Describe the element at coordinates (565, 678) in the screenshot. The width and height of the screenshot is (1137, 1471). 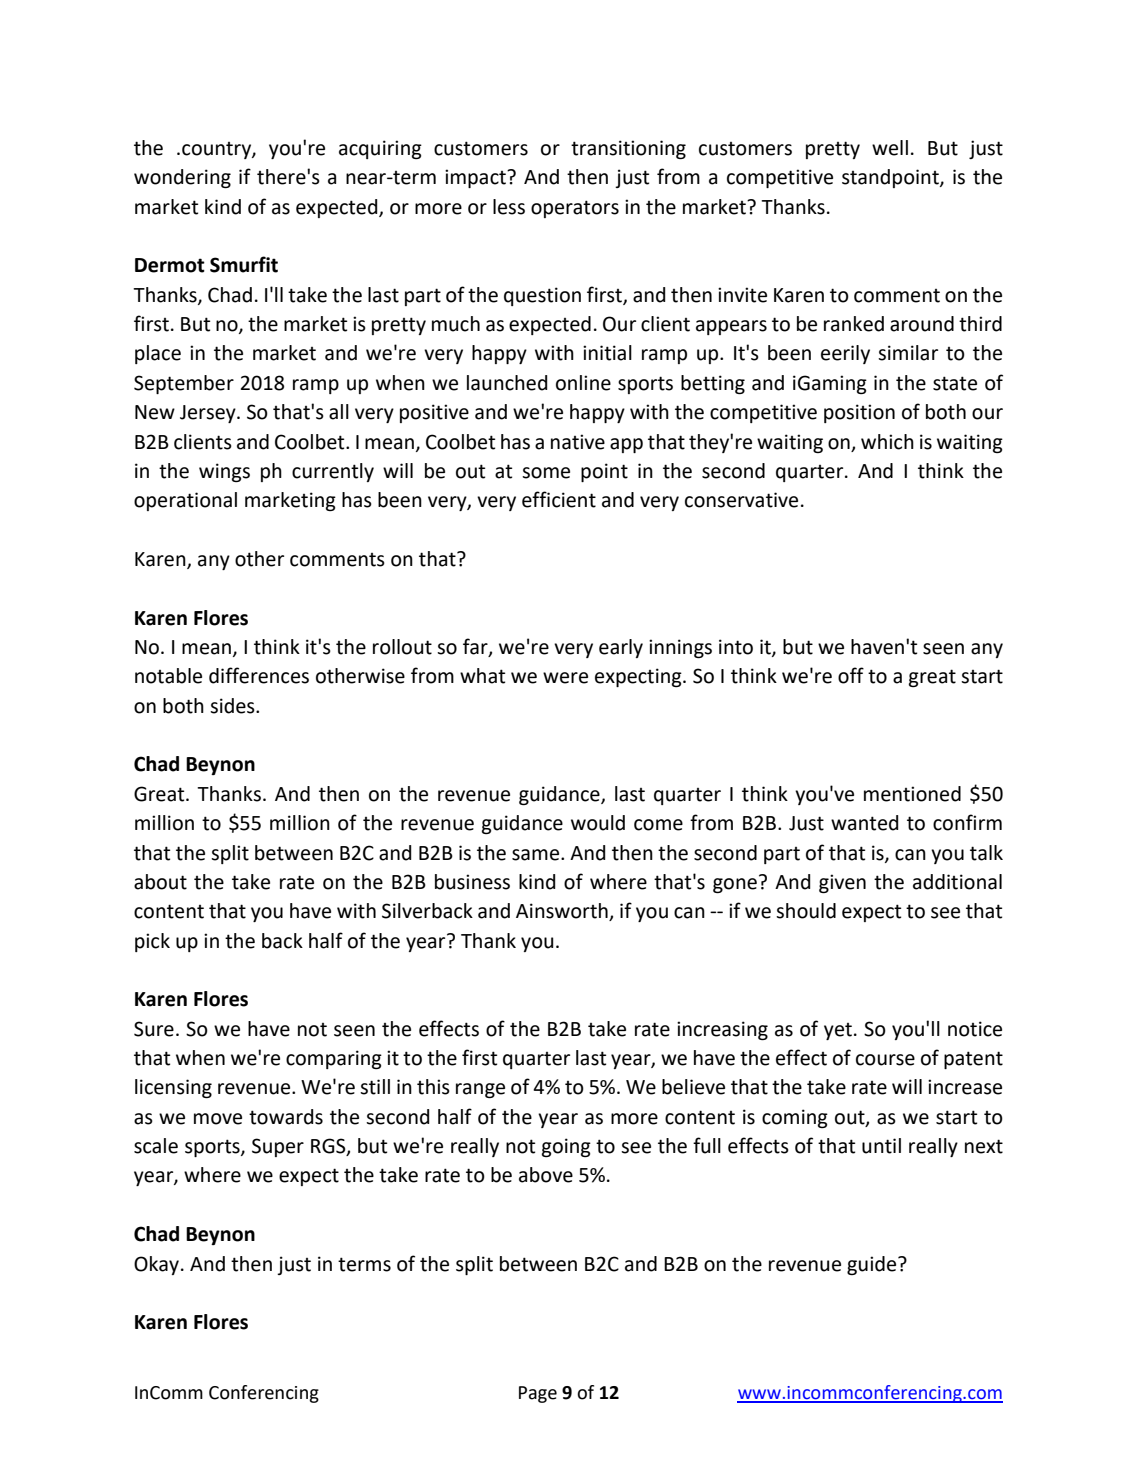
I see `were` at that location.
